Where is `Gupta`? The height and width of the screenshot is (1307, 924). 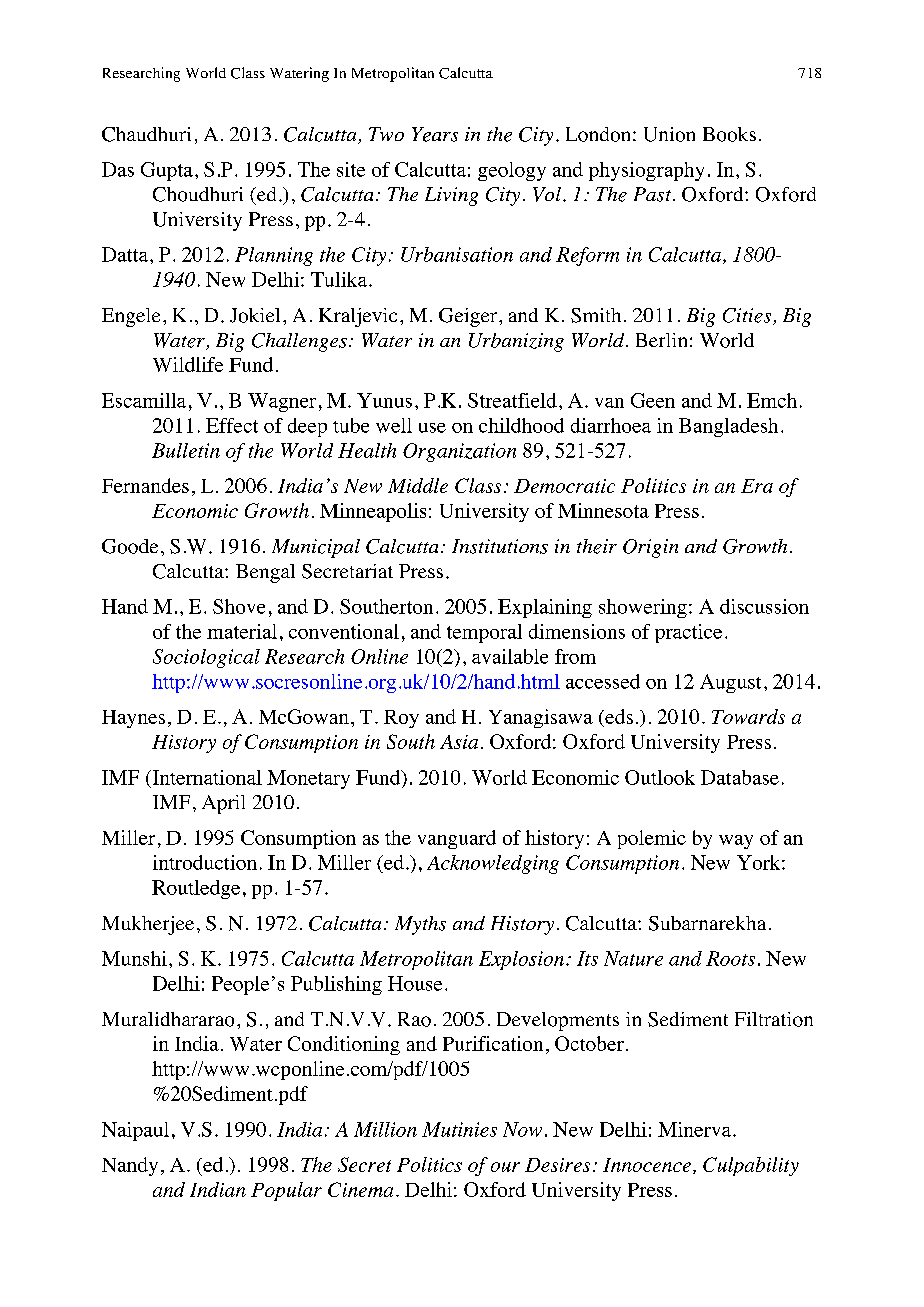 Gupta is located at coordinates (167, 171).
